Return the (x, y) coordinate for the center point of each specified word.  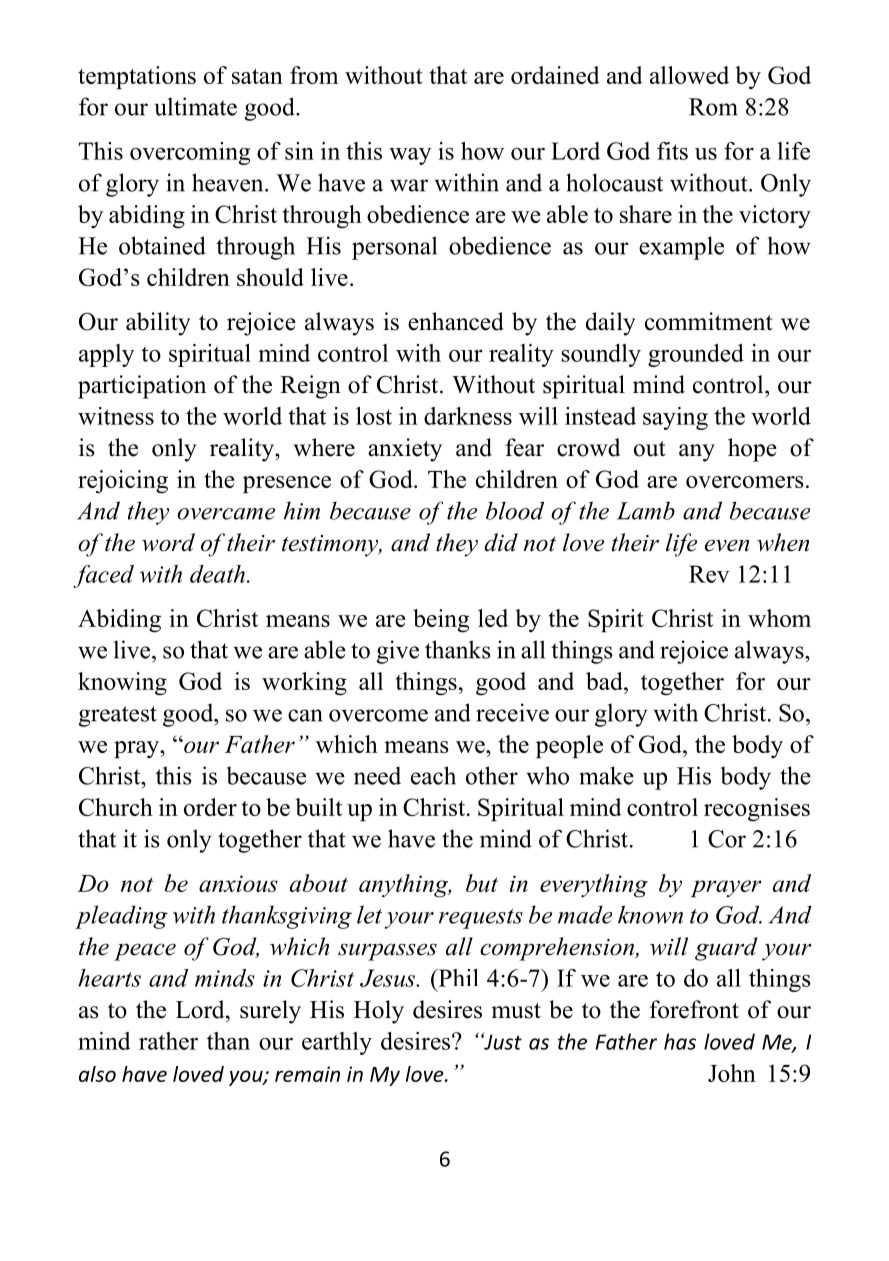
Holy (379, 1012)
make (606, 775)
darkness (468, 416)
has (680, 1041)
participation (142, 387)
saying (675, 418)
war (409, 185)
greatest (118, 716)
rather (168, 1041)
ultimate (195, 106)
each (433, 775)
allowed (689, 75)
